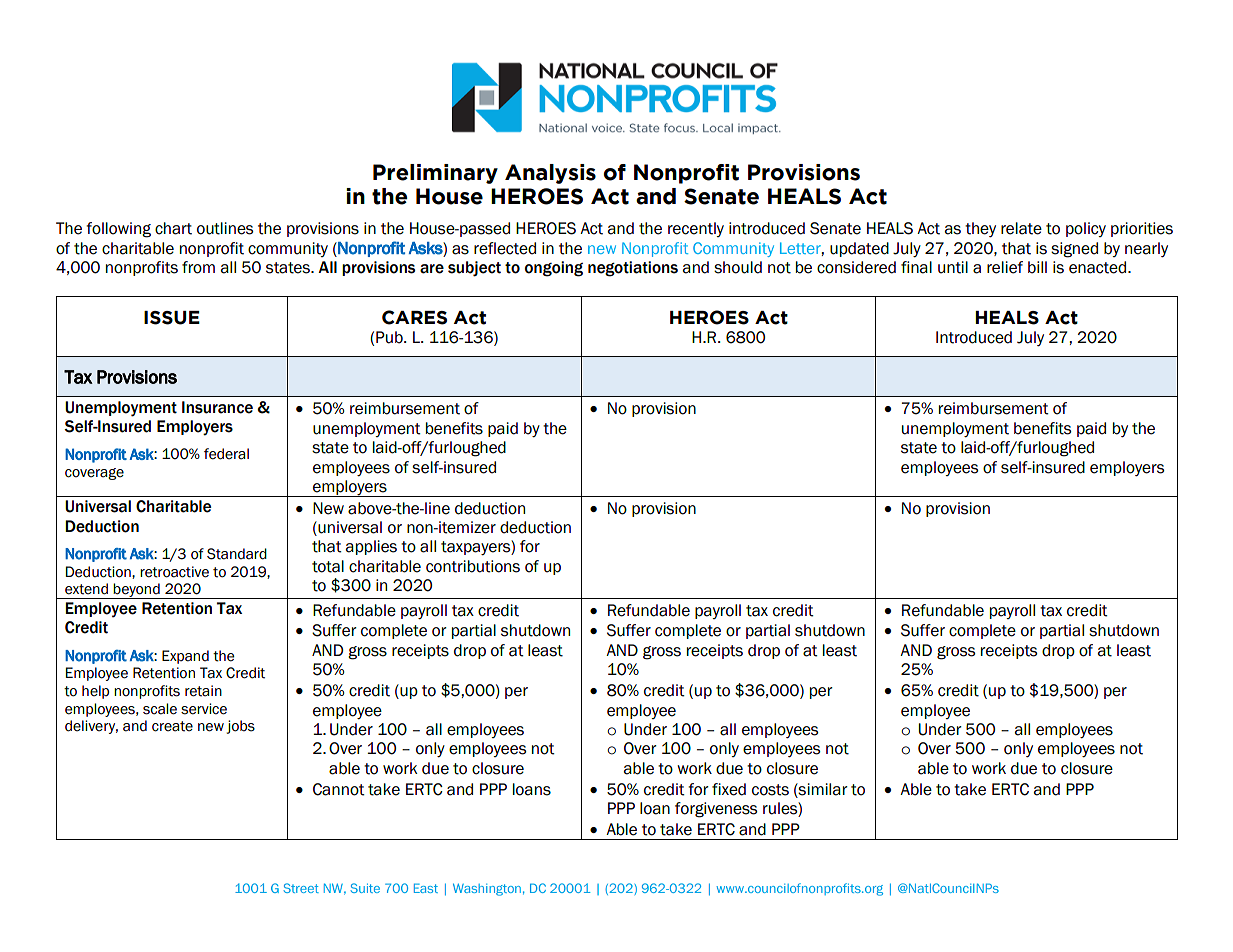 Image resolution: width=1233 pixels, height=952 pixels. I want to click on Analysis, so click(550, 174).
